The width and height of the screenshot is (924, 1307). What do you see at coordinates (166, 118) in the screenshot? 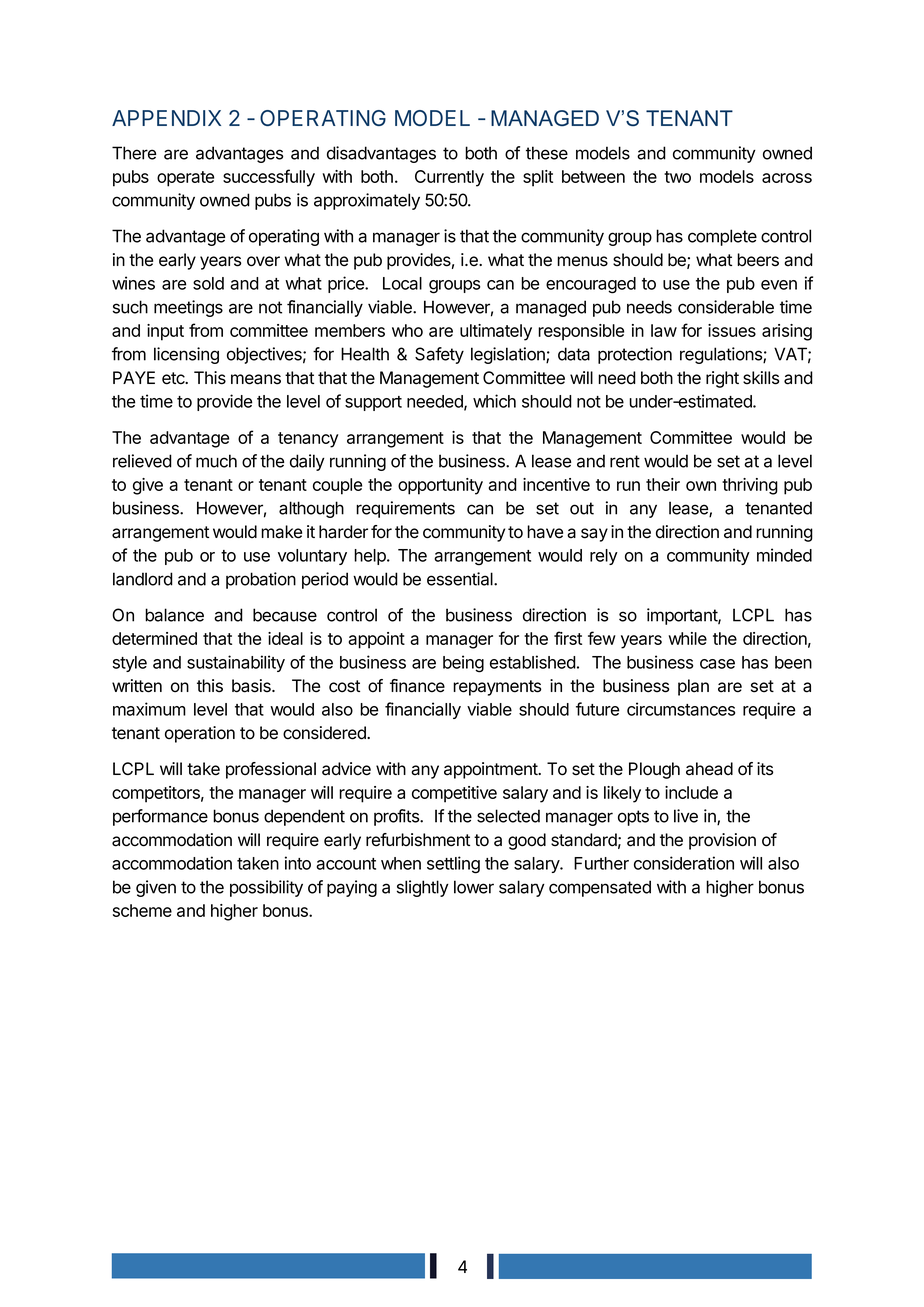
I see `APPENDIX` at bounding box center [166, 118].
